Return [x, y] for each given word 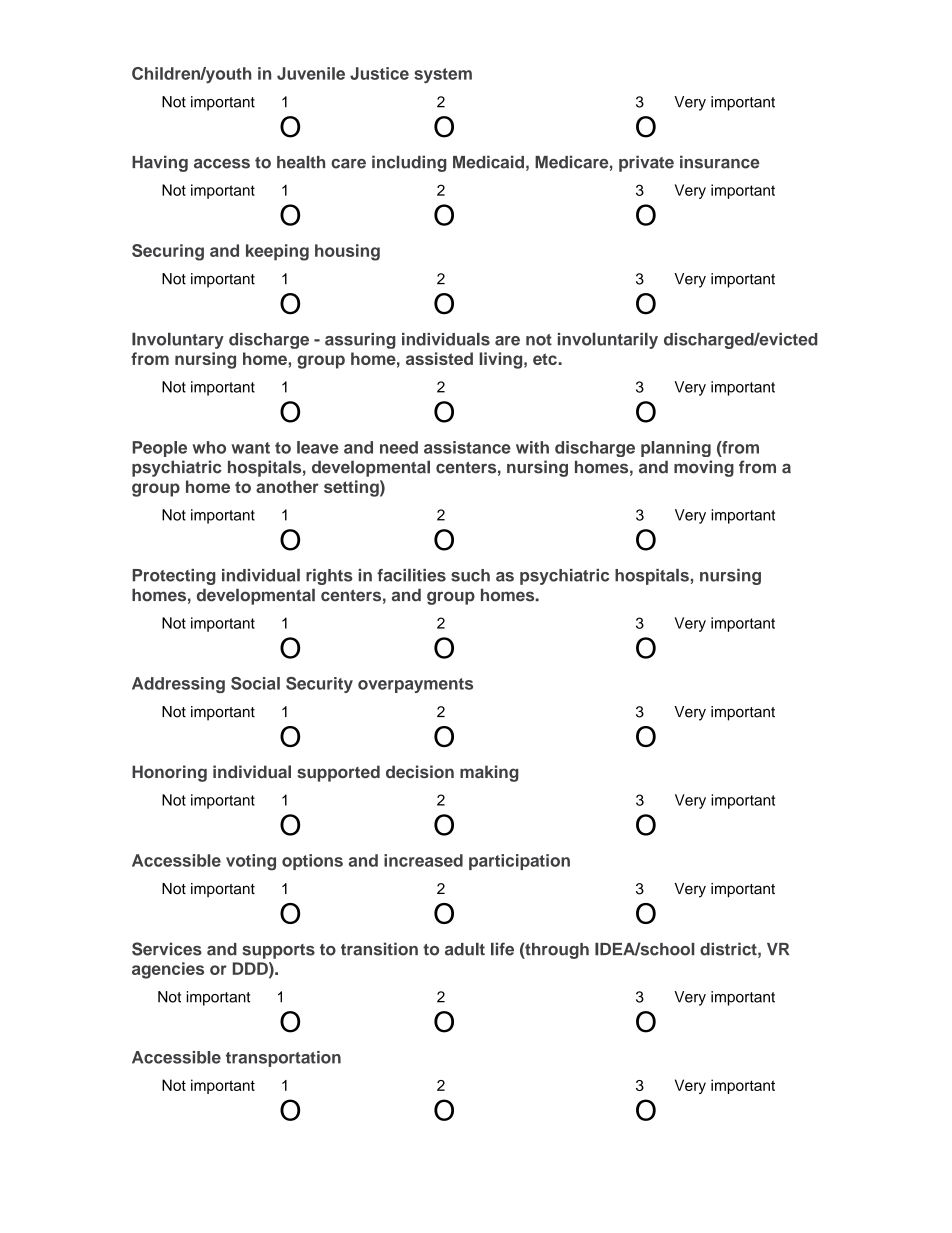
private [646, 163]
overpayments [415, 685]
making [489, 773]
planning [676, 449]
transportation [283, 1059]
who [209, 447]
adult [465, 949]
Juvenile [311, 73]
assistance [467, 447]
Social [255, 683]
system [443, 75]
